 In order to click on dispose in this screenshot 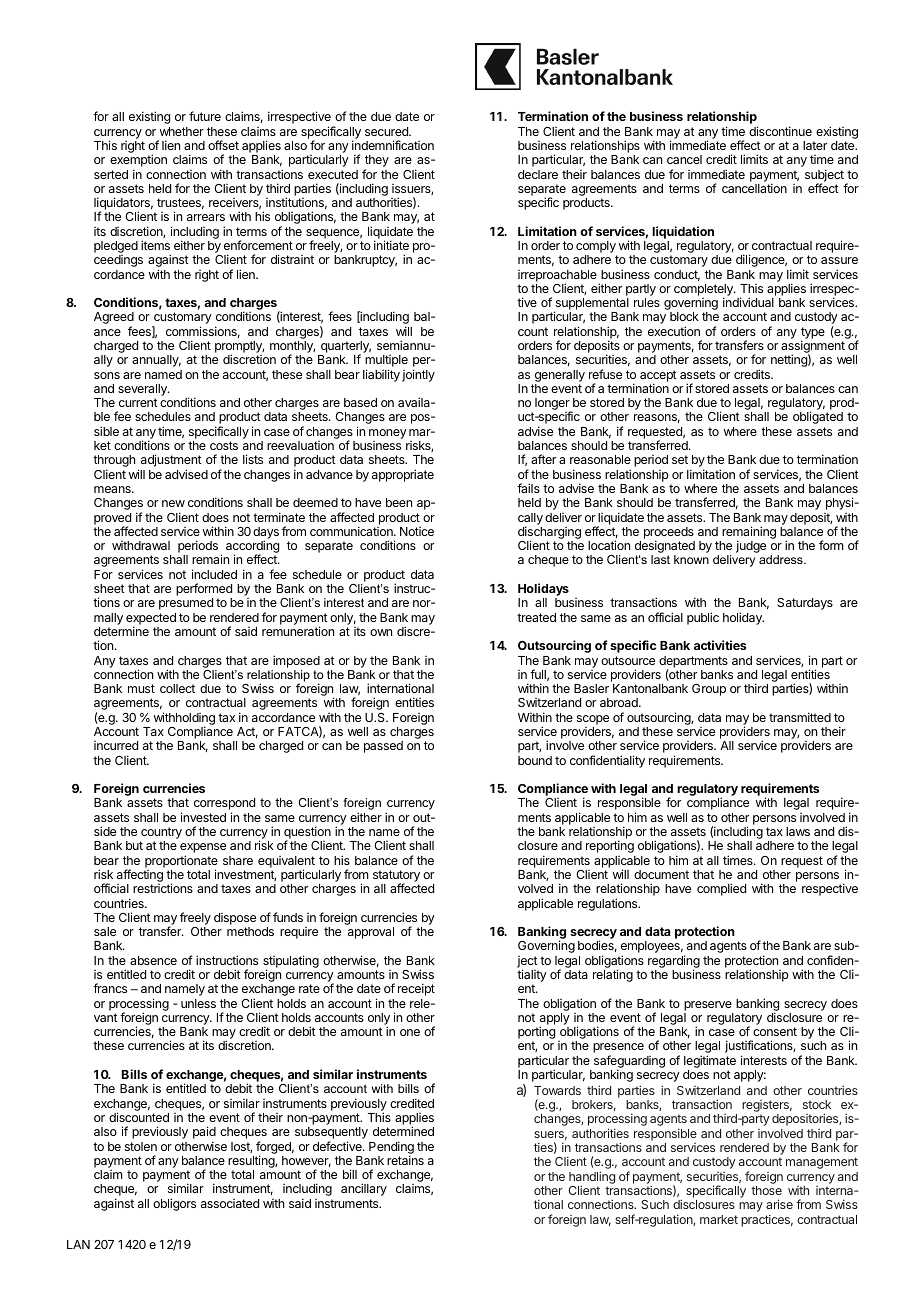, I will do `click(235, 919)`.
